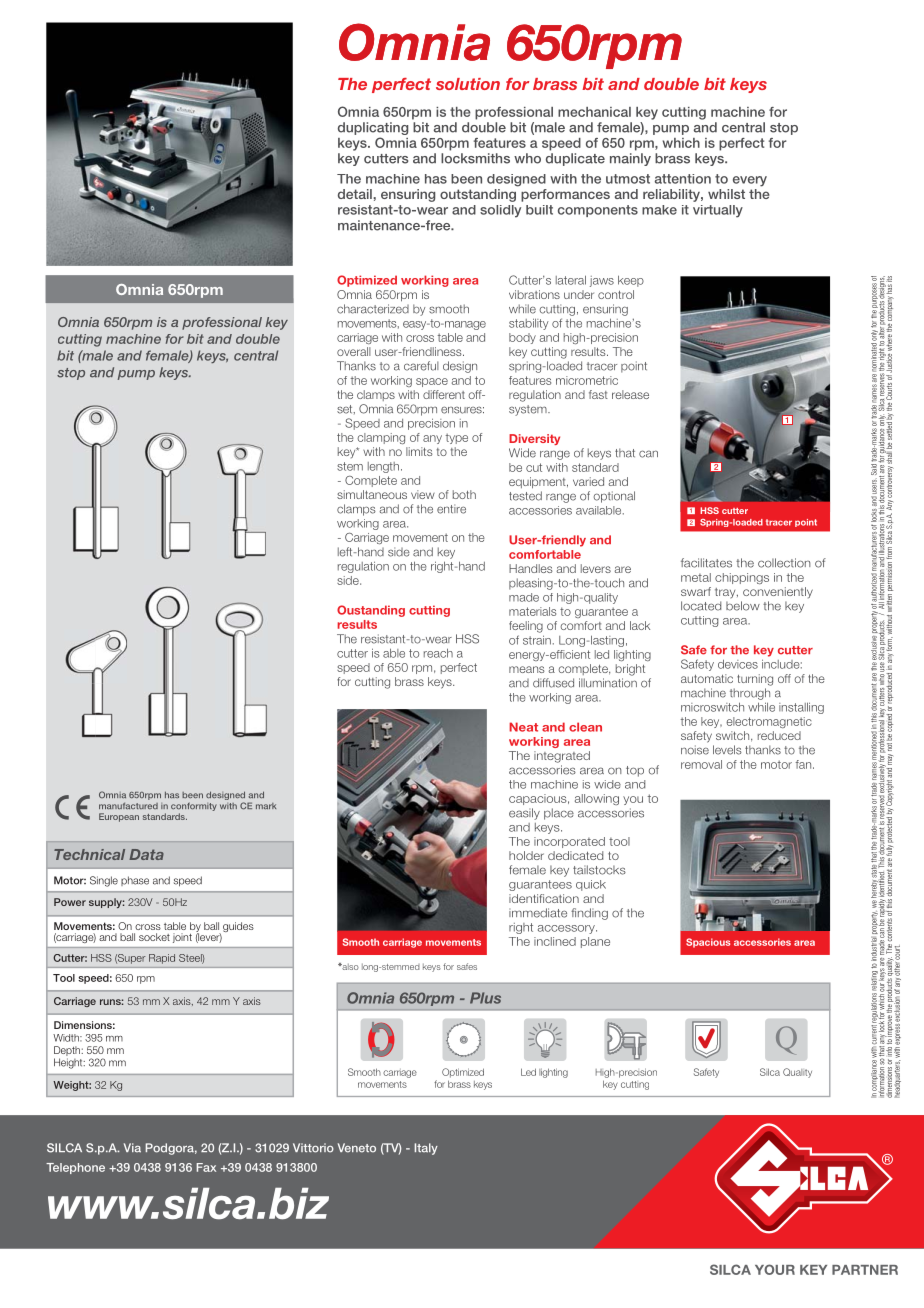 This image has height=1308, width=924. Describe the element at coordinates (373, 130) in the image. I see `duplicating` at that location.
